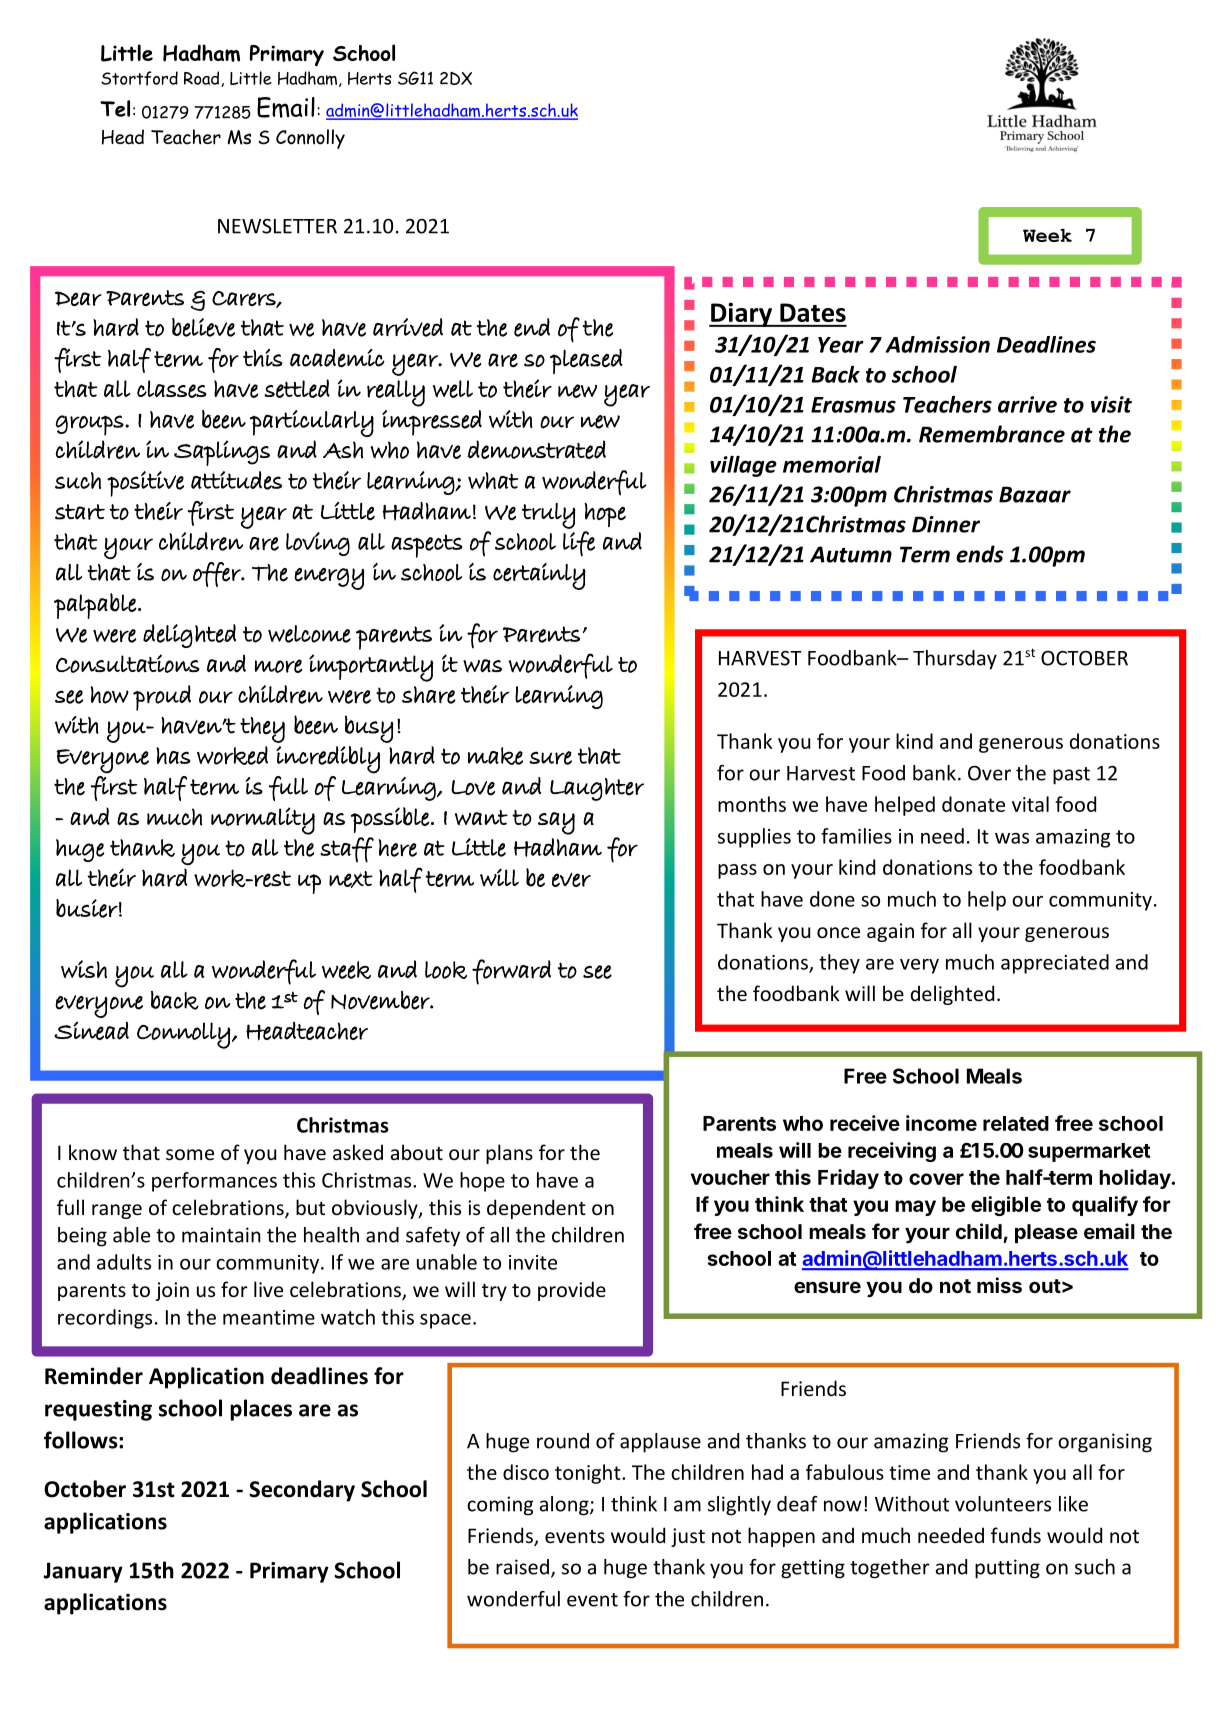  What do you see at coordinates (813, 312) in the image?
I see `Dates` at bounding box center [813, 312].
